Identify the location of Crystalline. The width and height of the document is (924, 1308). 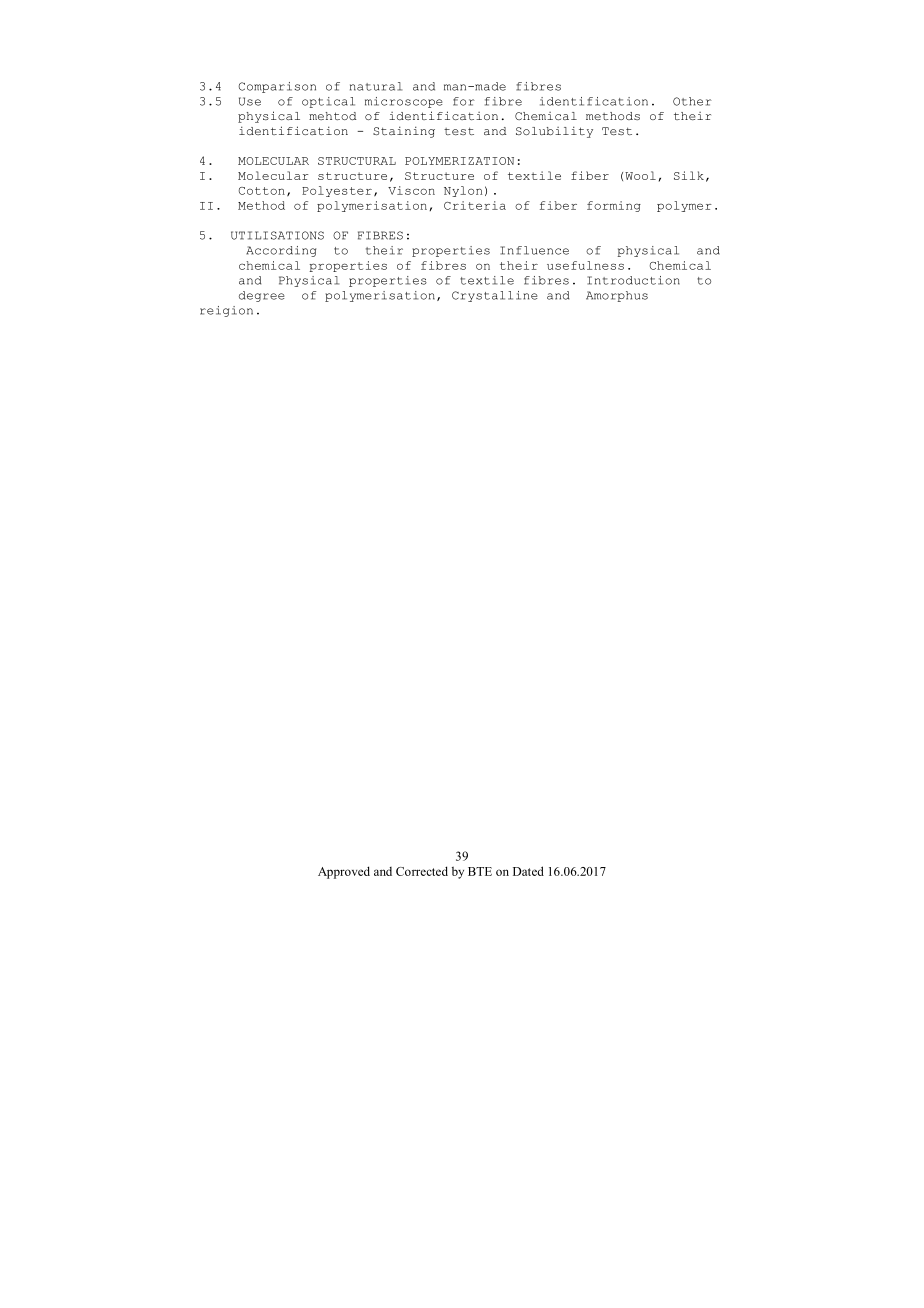
(495, 296).
